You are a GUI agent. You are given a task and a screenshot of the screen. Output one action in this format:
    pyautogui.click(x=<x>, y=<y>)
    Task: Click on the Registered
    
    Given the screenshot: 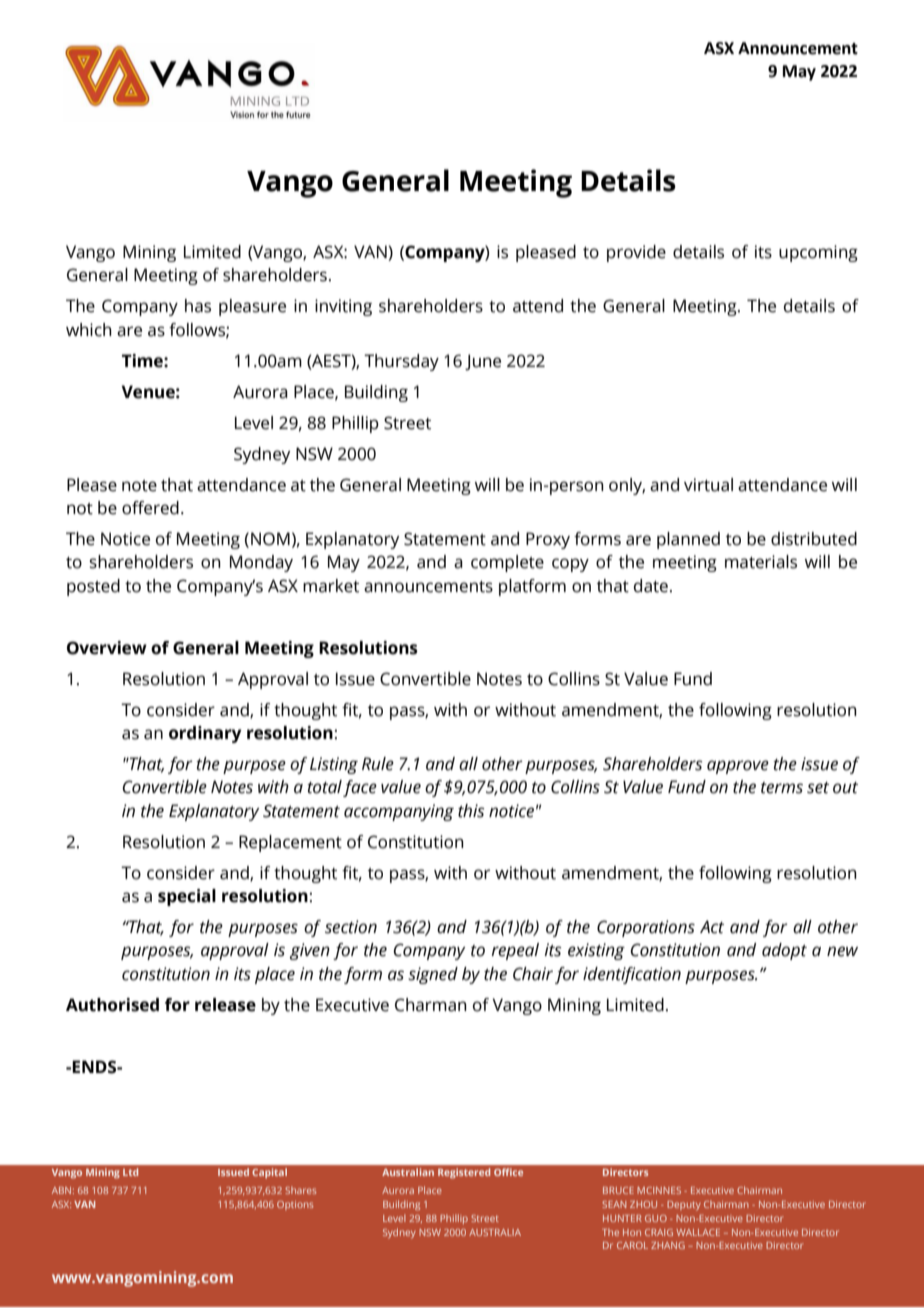 What is the action you would take?
    pyautogui.click(x=464, y=1173)
